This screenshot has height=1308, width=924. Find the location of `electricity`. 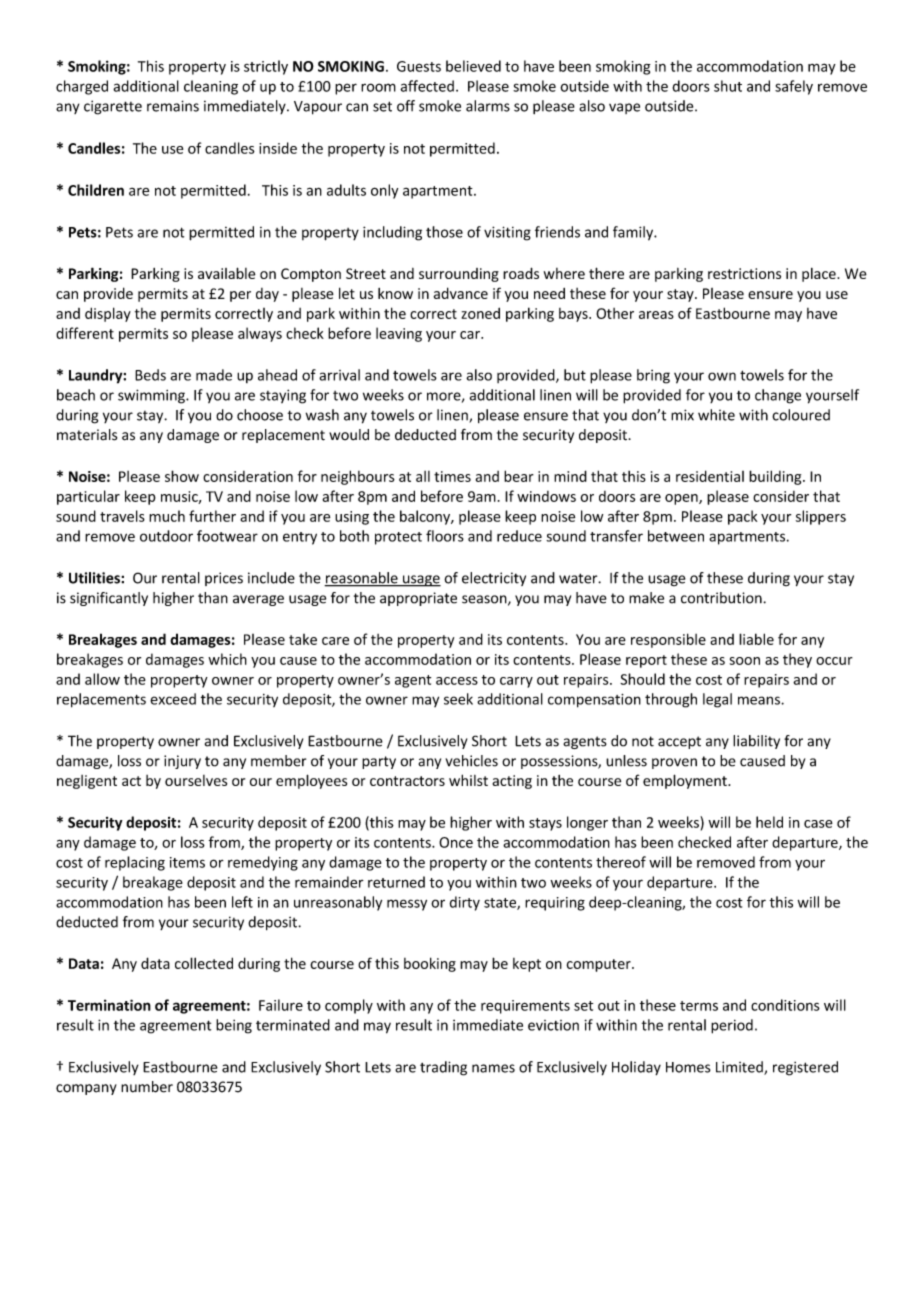

electricity is located at coordinates (494, 579).
